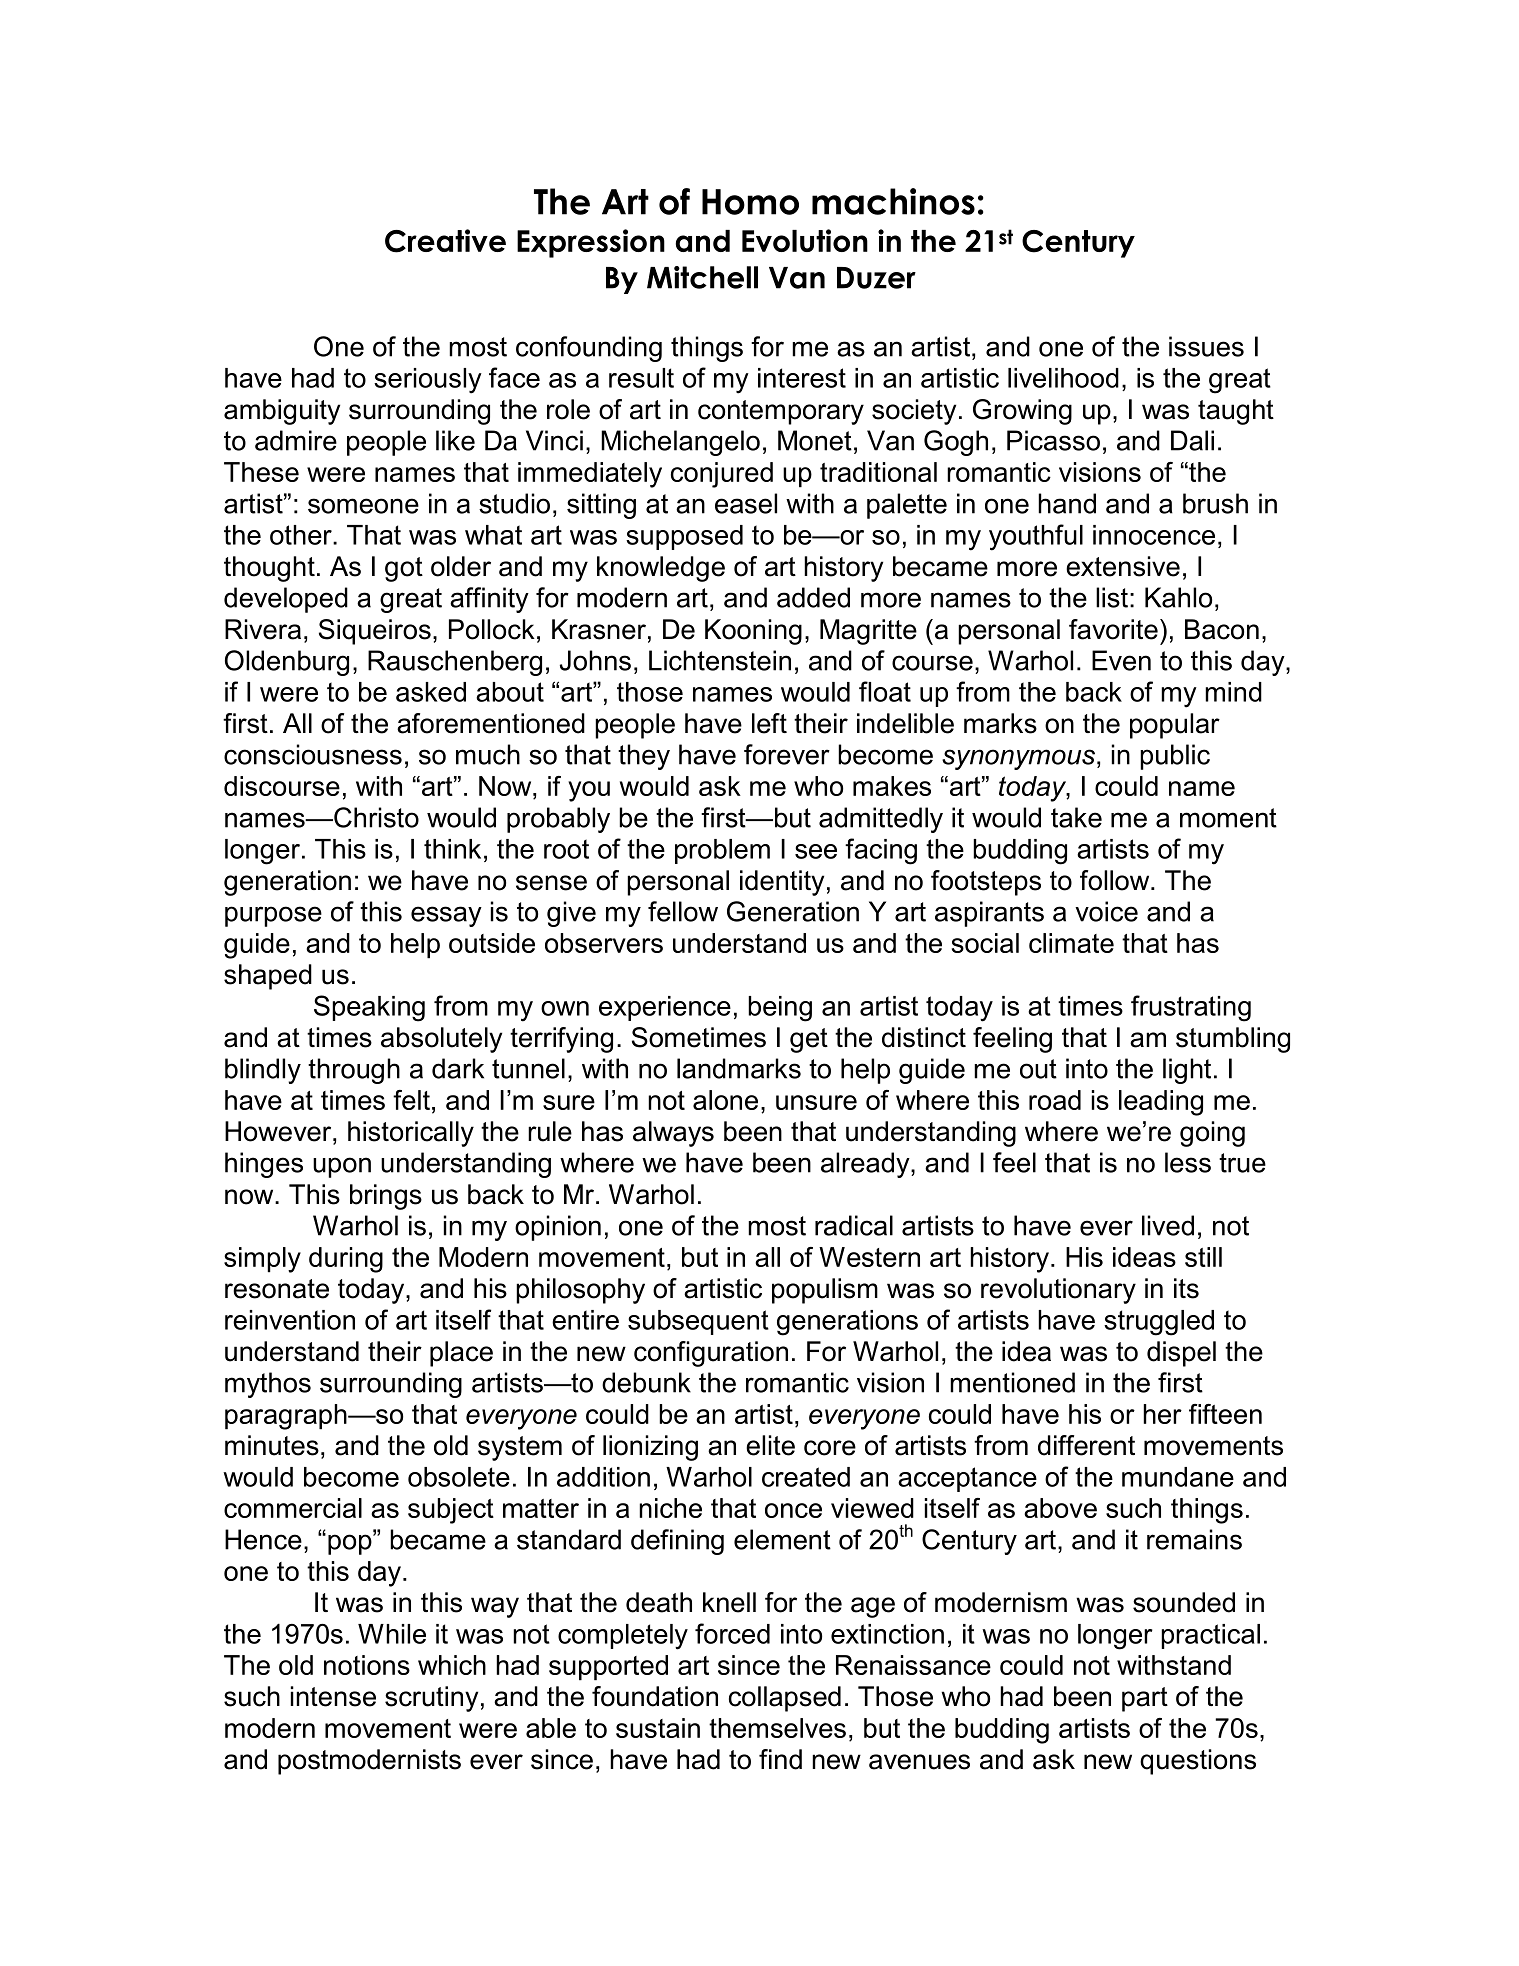  Describe the element at coordinates (1206, 346) in the screenshot. I see `issues` at that location.
